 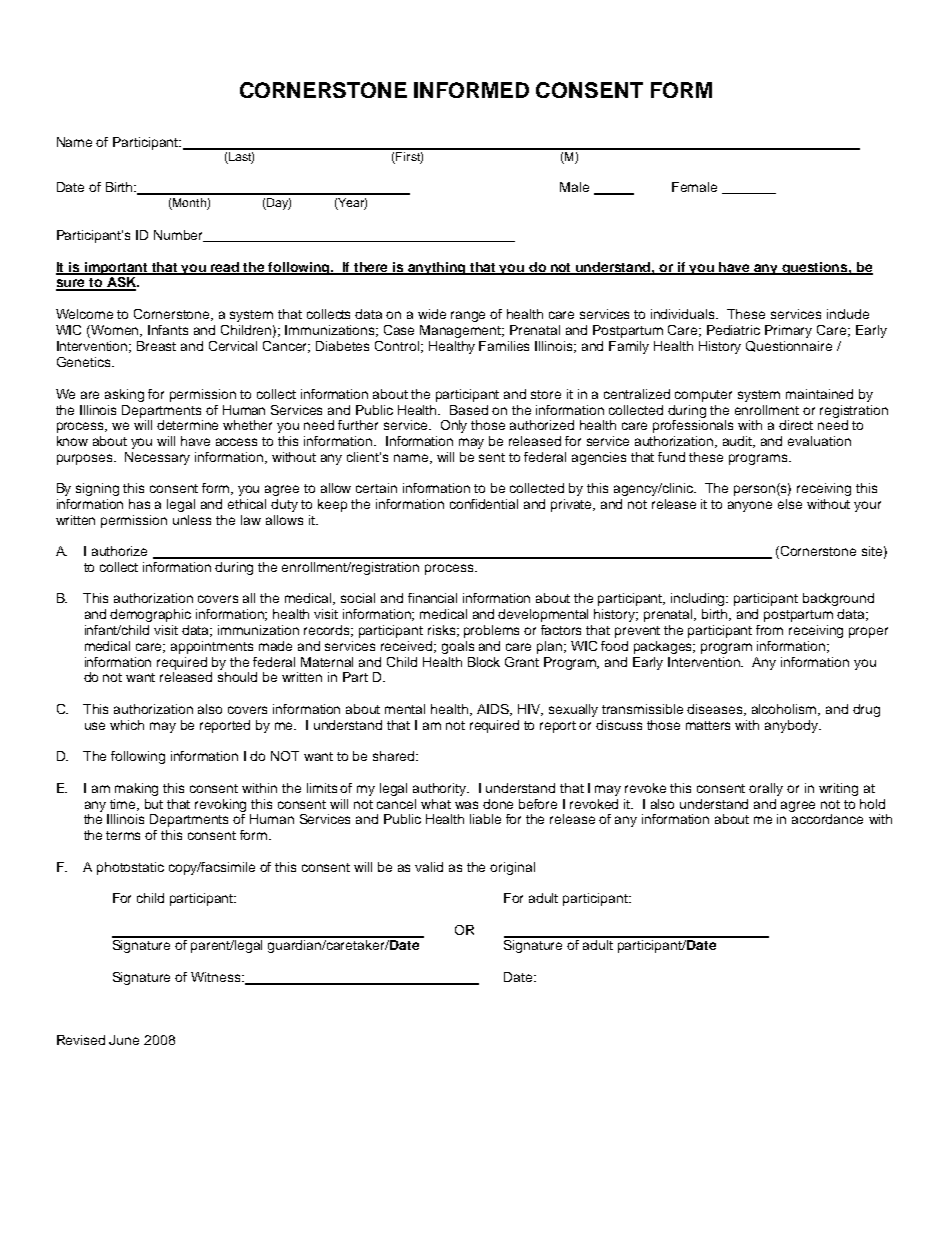 I want to click on background, so click(x=838, y=599).
